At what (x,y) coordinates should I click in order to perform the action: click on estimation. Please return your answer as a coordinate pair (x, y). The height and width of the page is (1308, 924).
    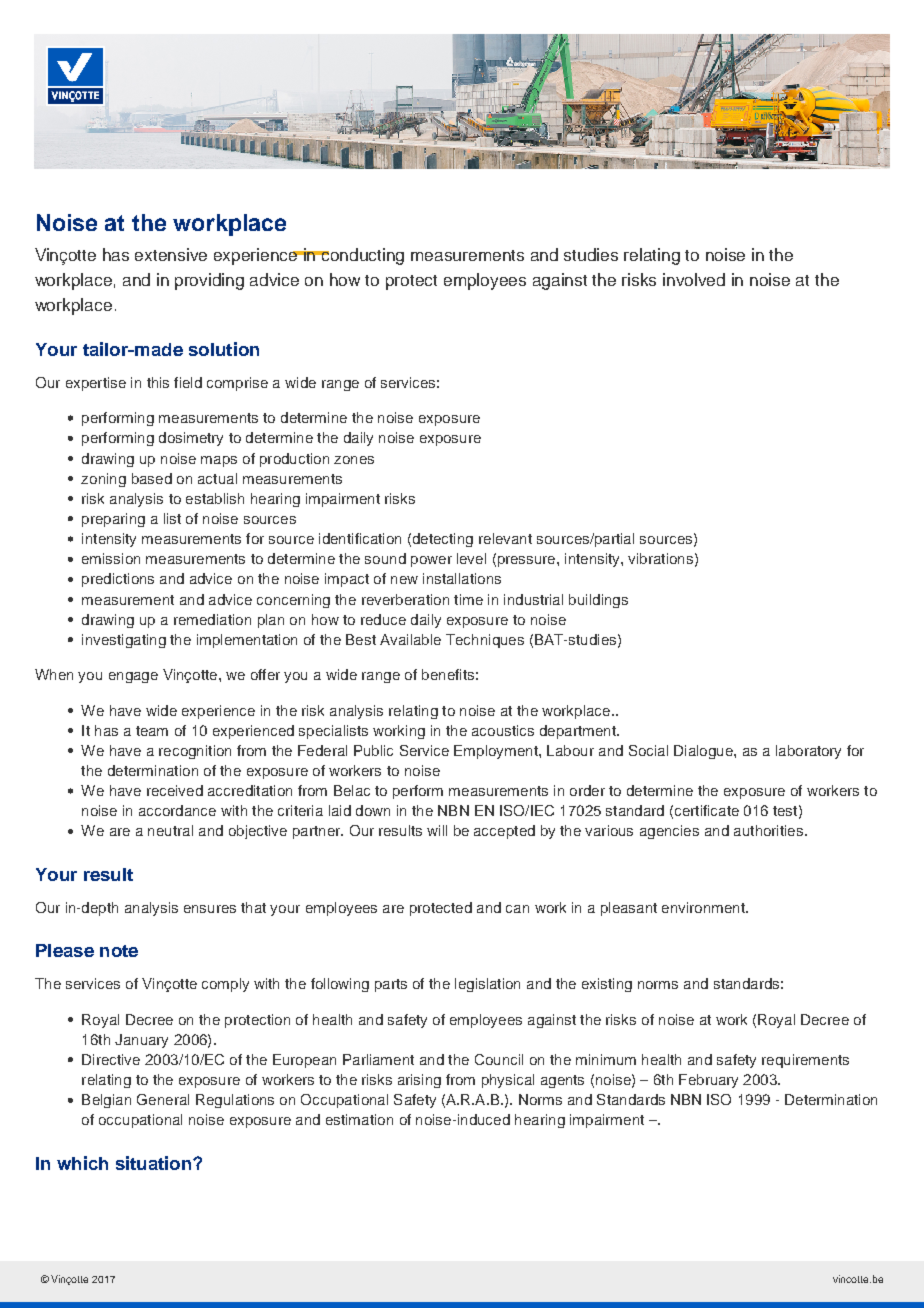
    Looking at the image, I should click on (359, 1119).
